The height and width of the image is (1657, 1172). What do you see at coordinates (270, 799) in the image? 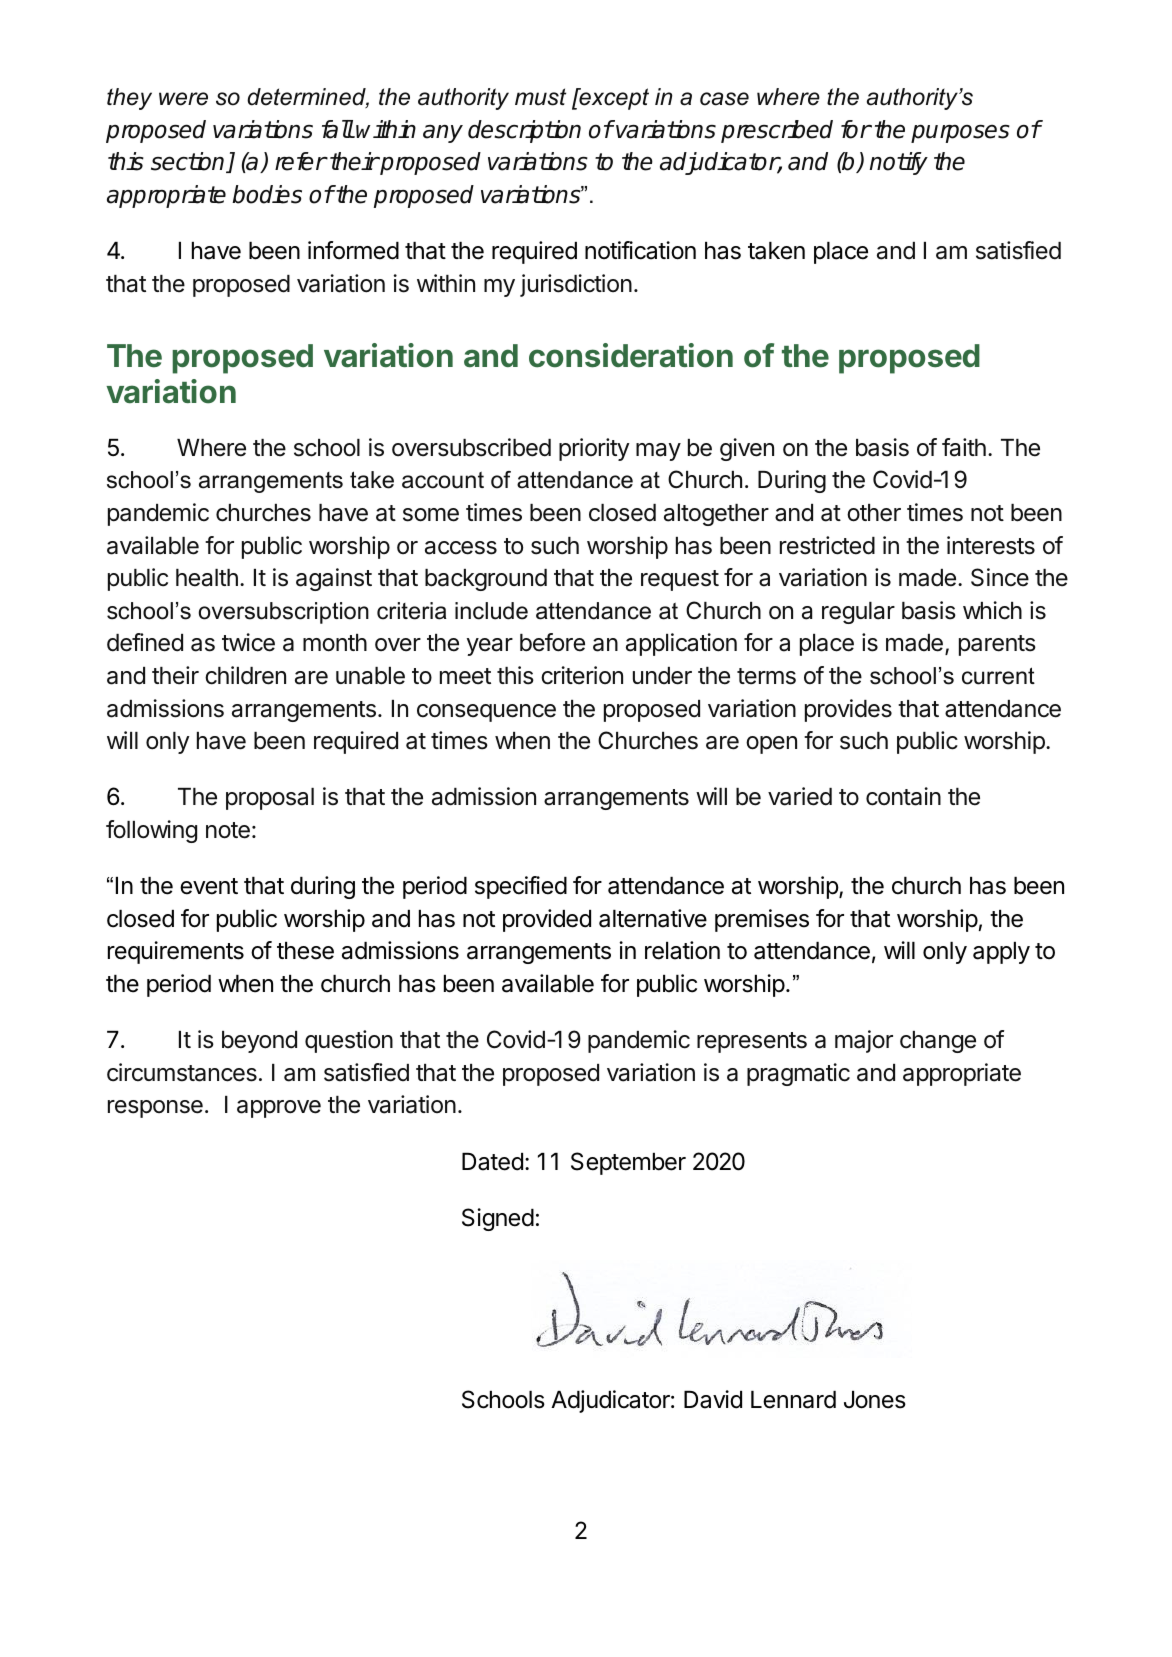
I see `proposal` at bounding box center [270, 799].
